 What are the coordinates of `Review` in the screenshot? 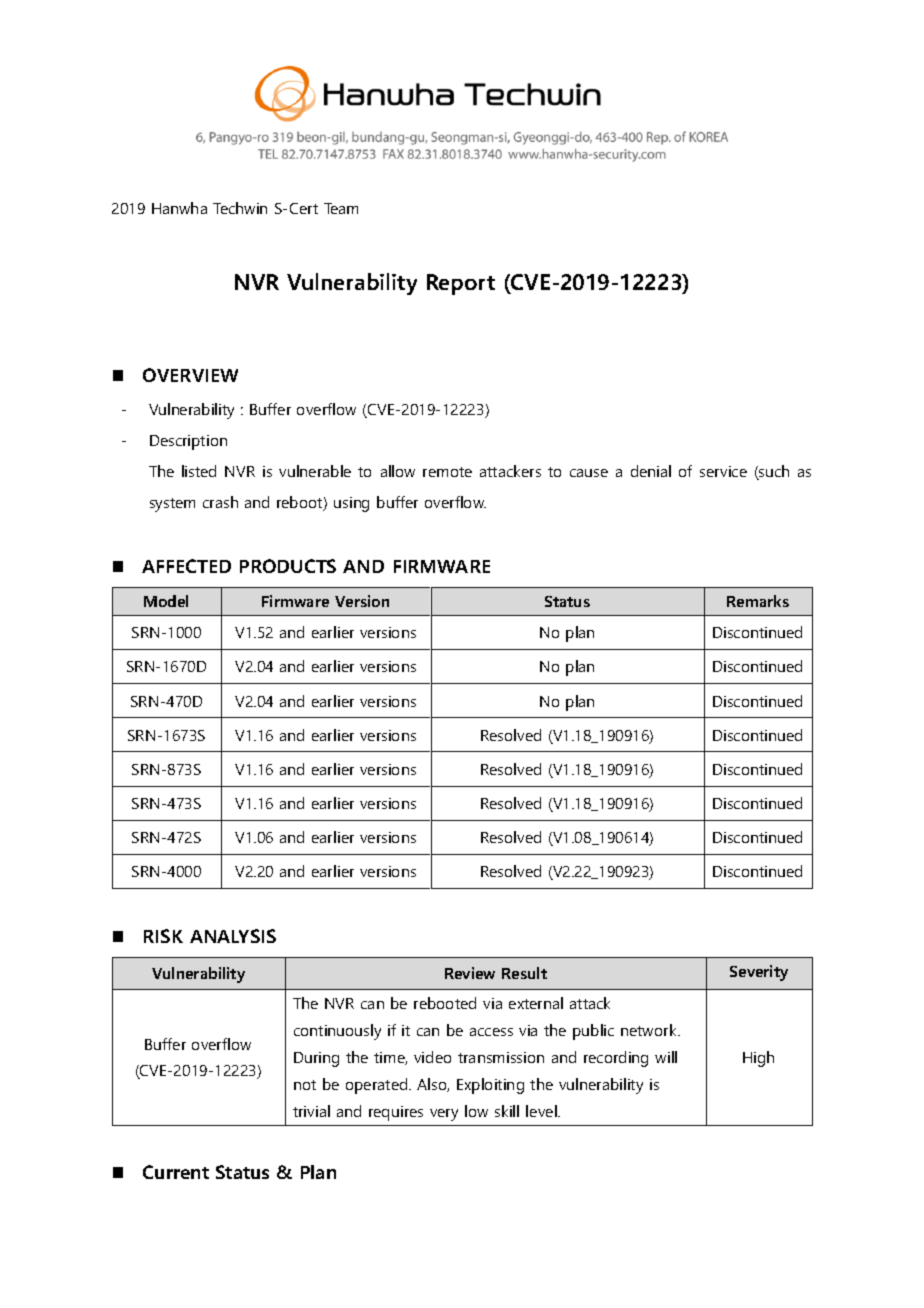 It's located at (470, 973).
